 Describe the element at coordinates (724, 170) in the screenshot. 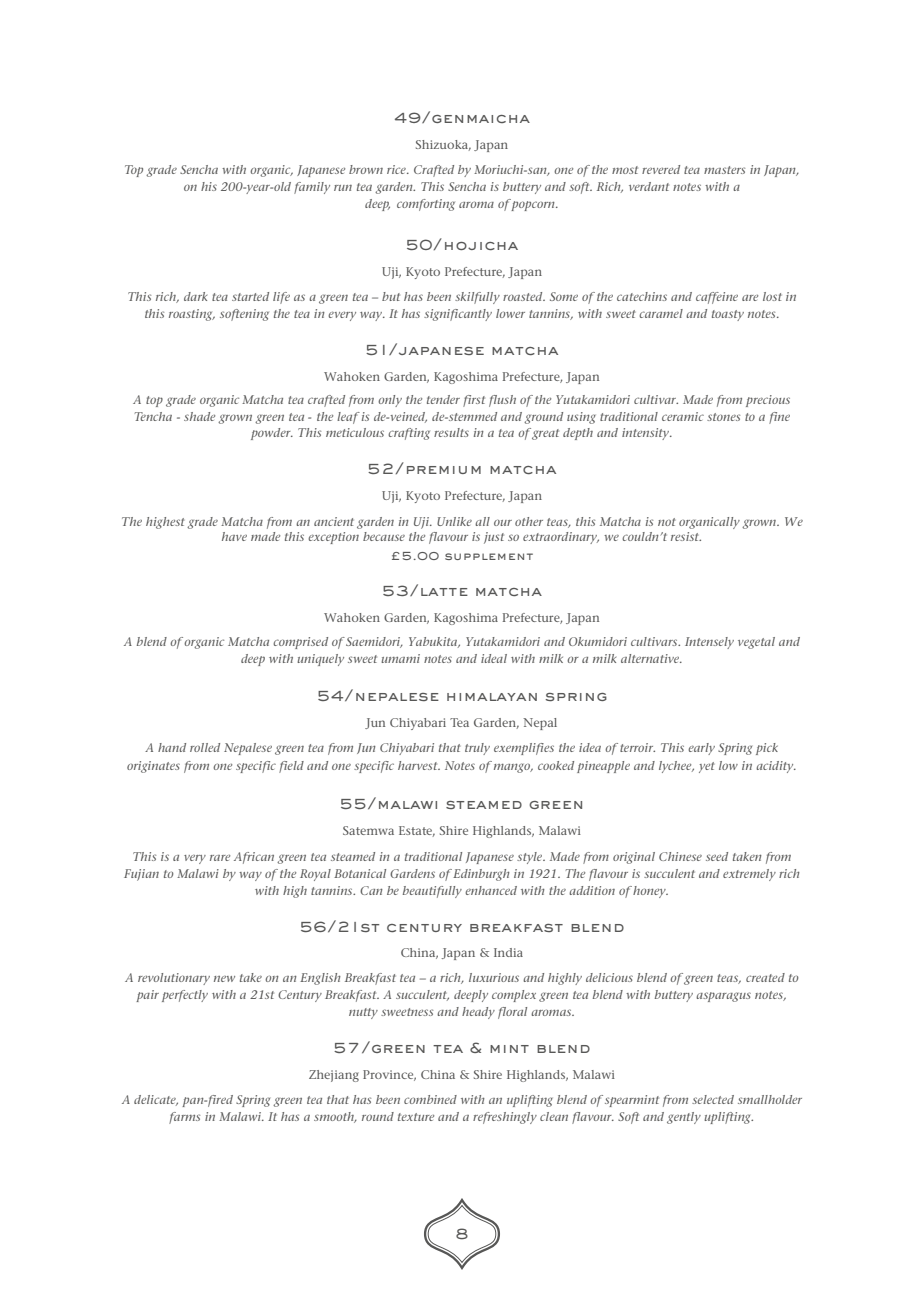

I see `masters` at that location.
